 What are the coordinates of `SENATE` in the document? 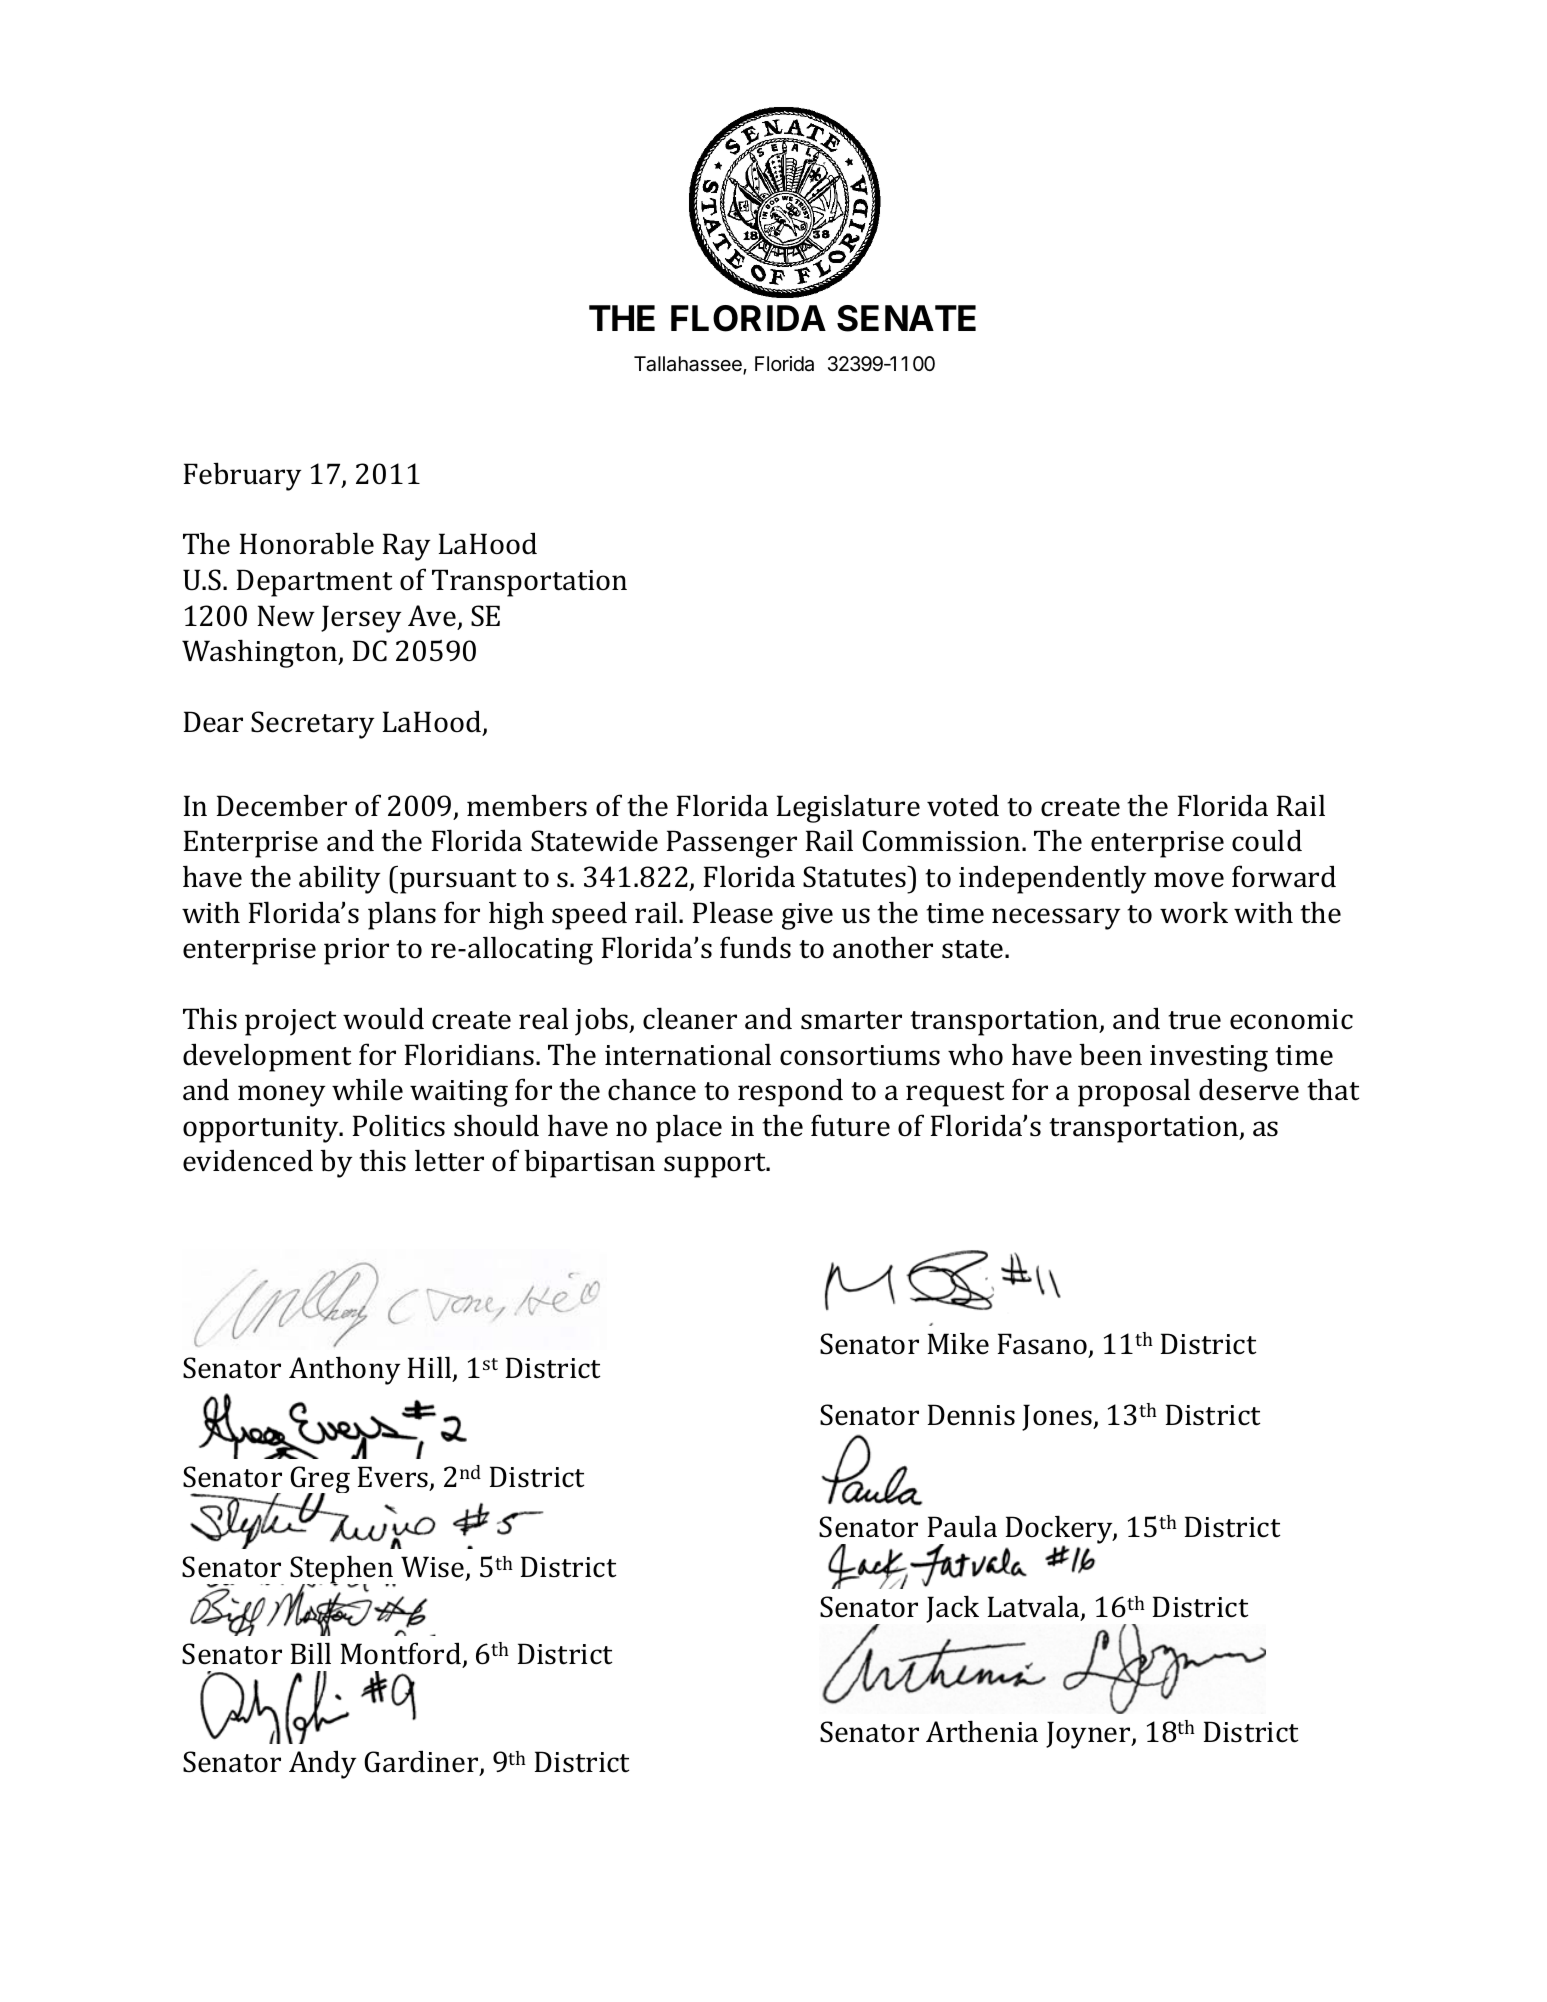 It's located at (906, 318).
